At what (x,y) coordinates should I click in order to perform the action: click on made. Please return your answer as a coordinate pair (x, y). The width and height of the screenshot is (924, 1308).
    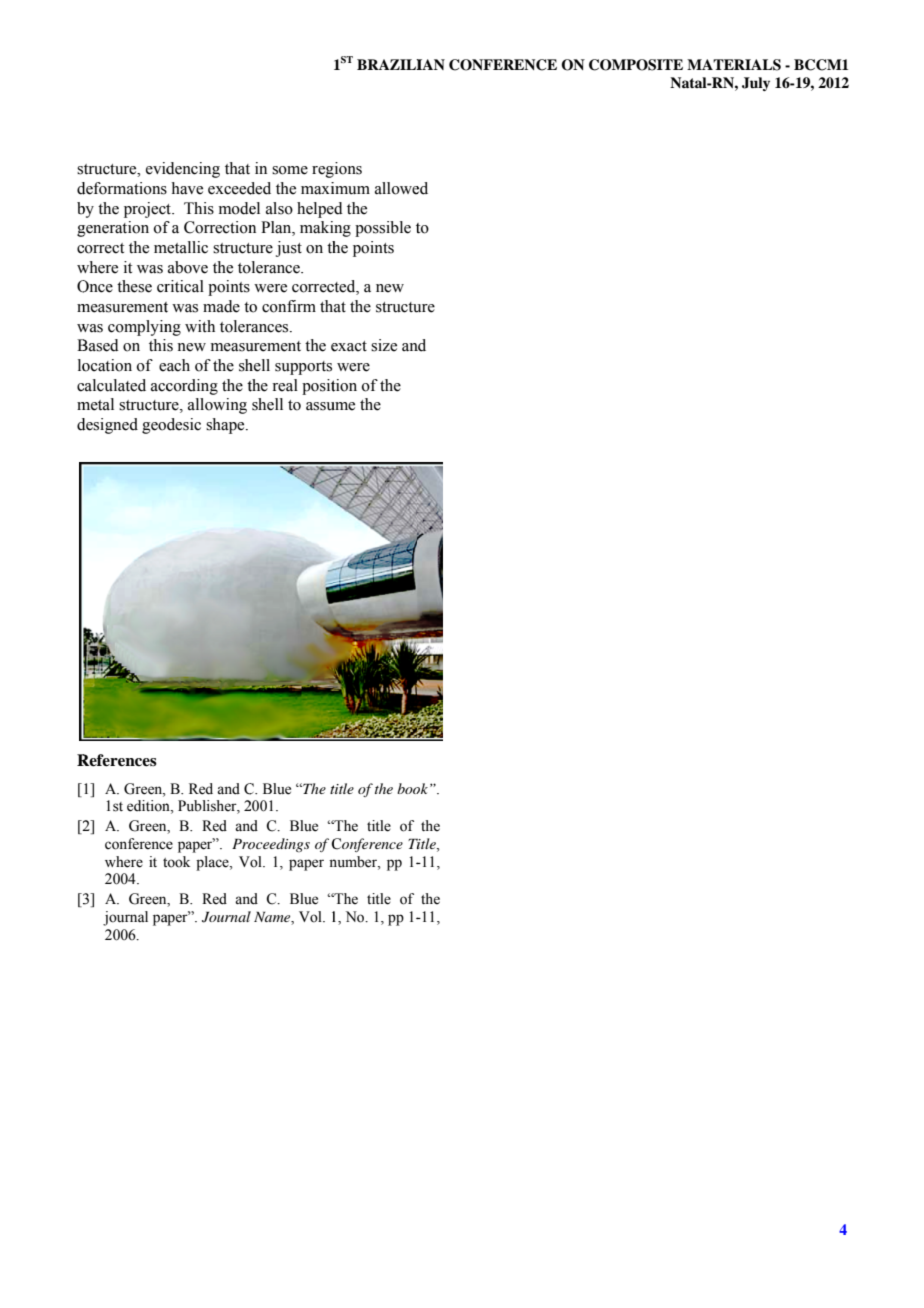
    Looking at the image, I should click on (221, 306).
